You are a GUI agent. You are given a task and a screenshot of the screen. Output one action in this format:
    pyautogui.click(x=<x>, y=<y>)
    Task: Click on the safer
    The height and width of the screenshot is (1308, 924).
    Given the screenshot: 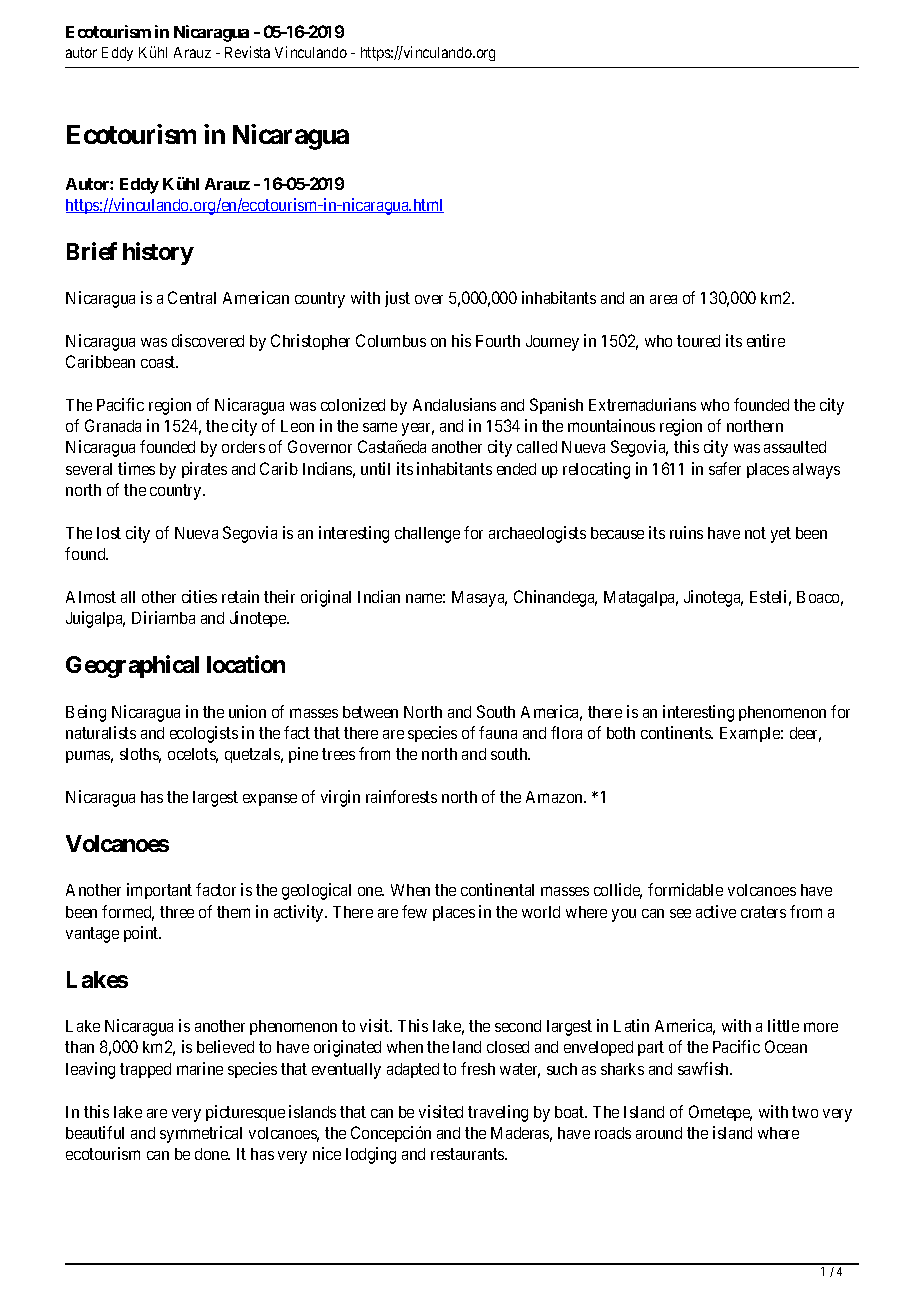 What is the action you would take?
    pyautogui.click(x=725, y=468)
